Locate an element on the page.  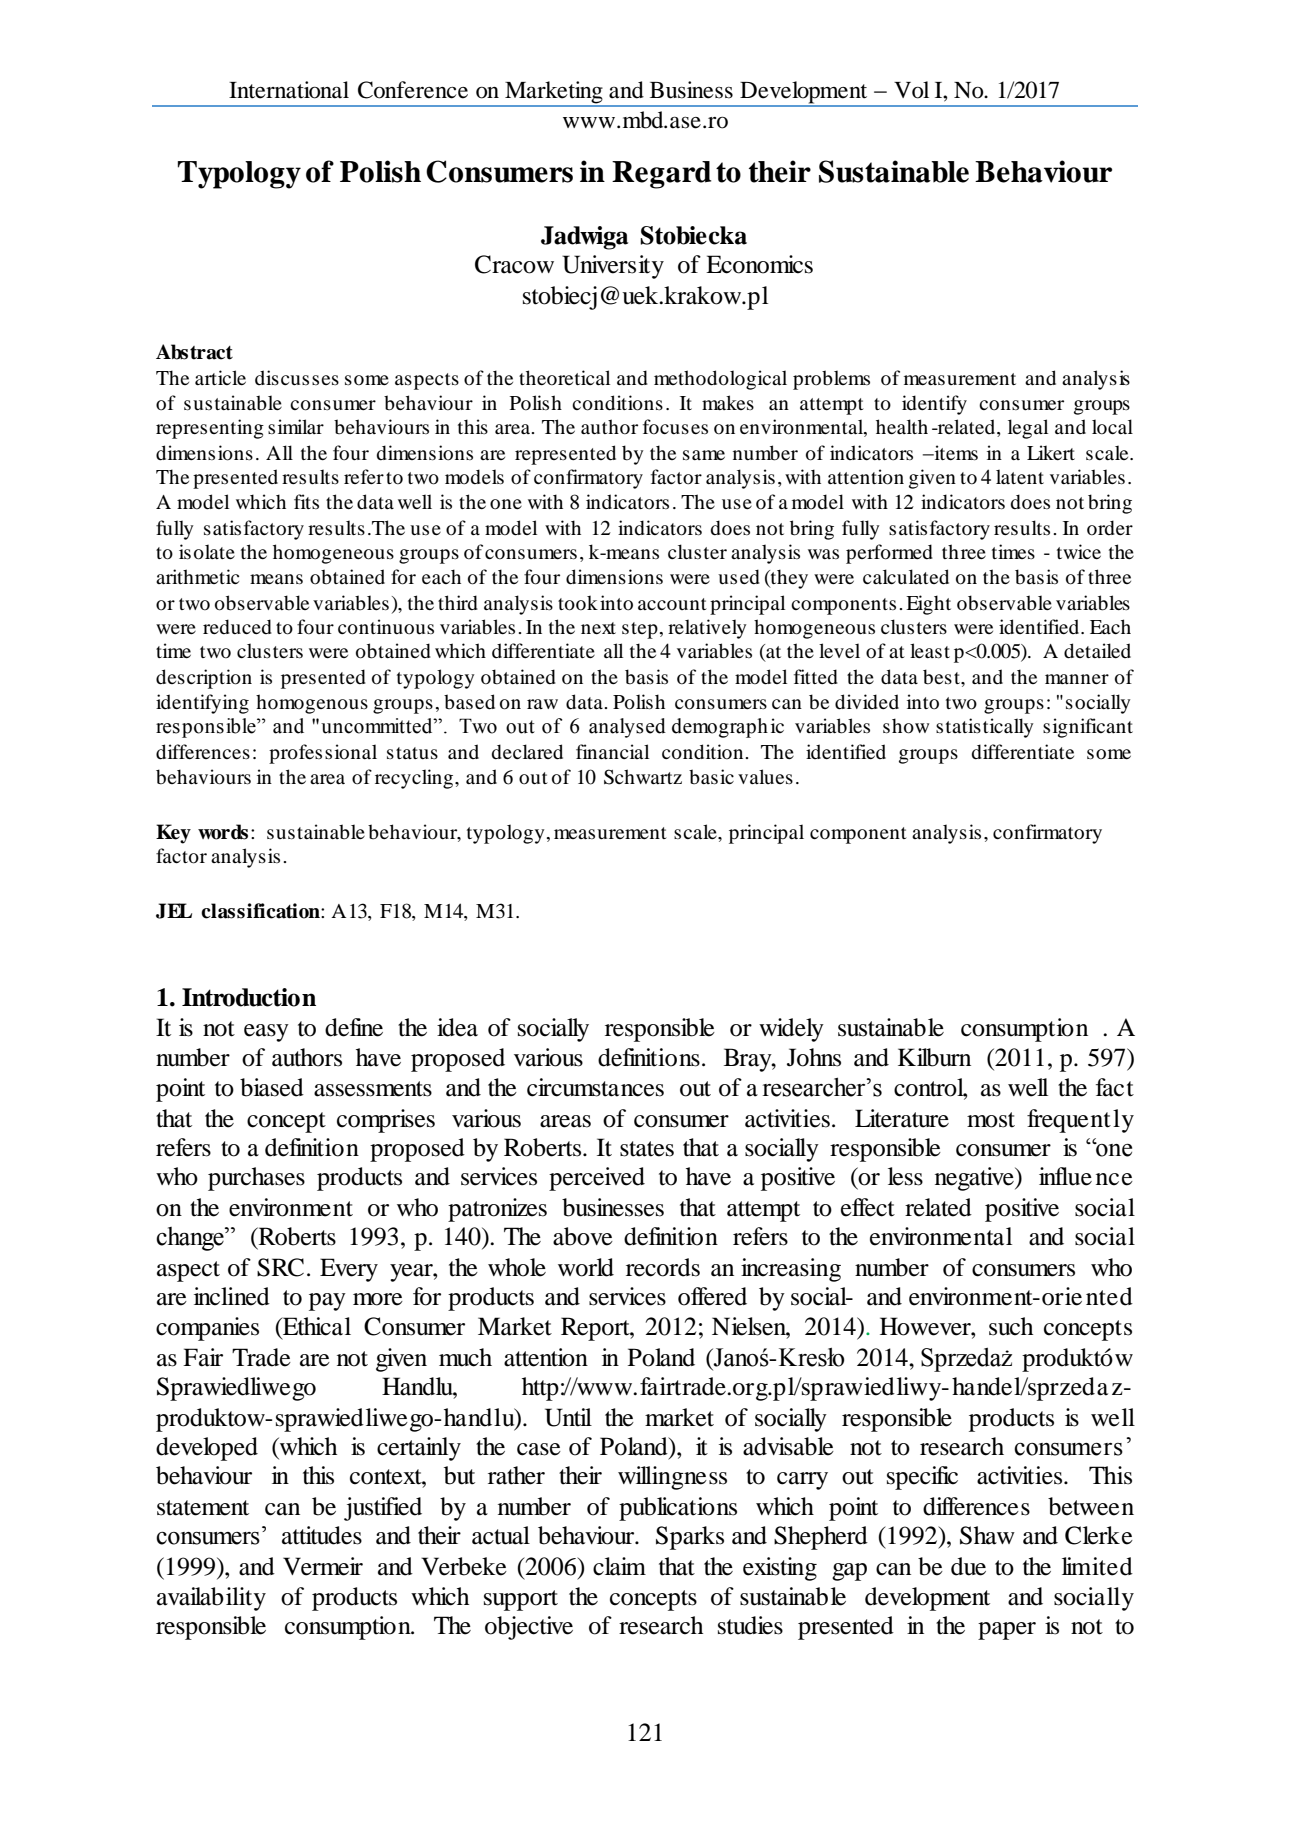
claim is located at coordinates (619, 1566).
